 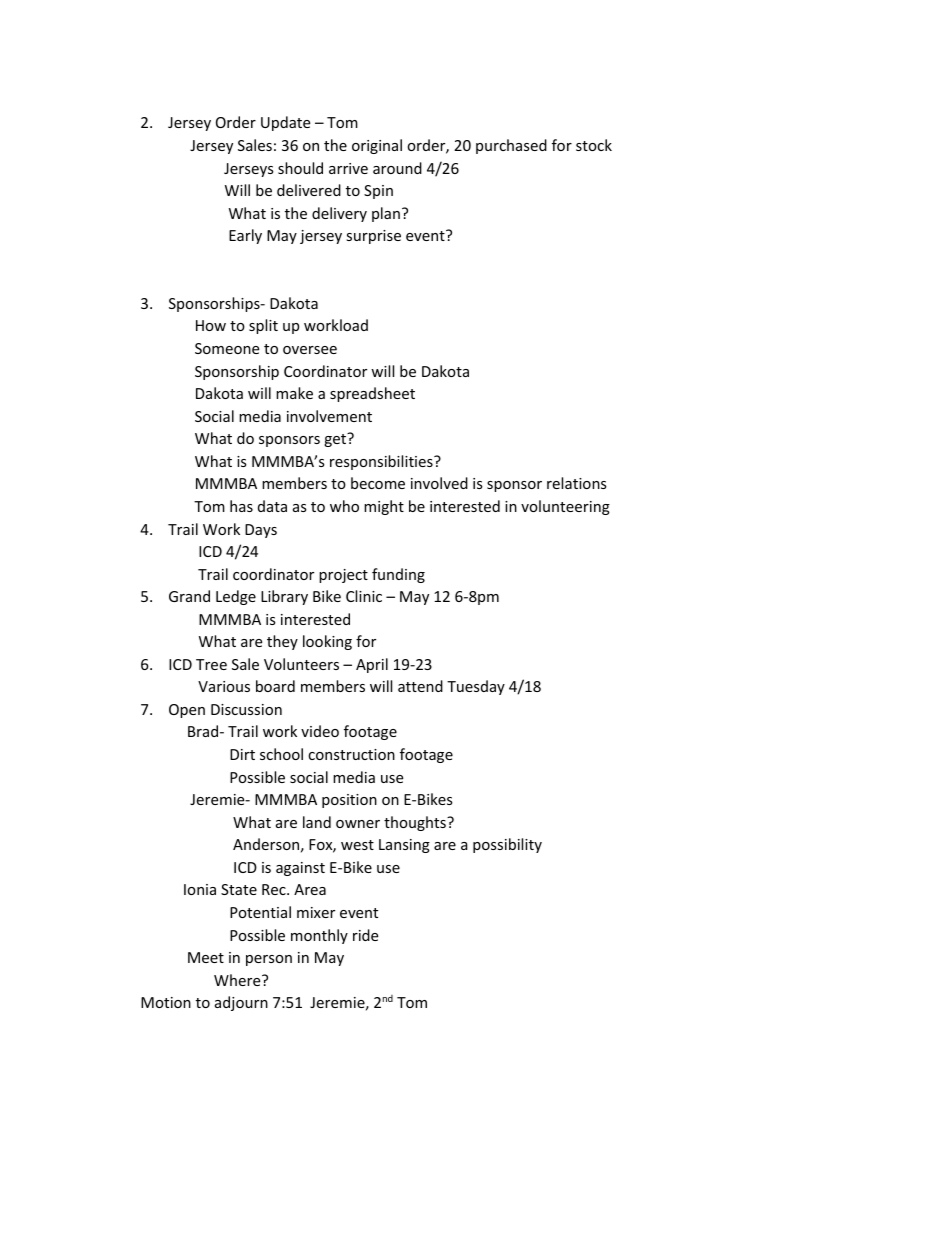 I want to click on original, so click(x=377, y=146).
